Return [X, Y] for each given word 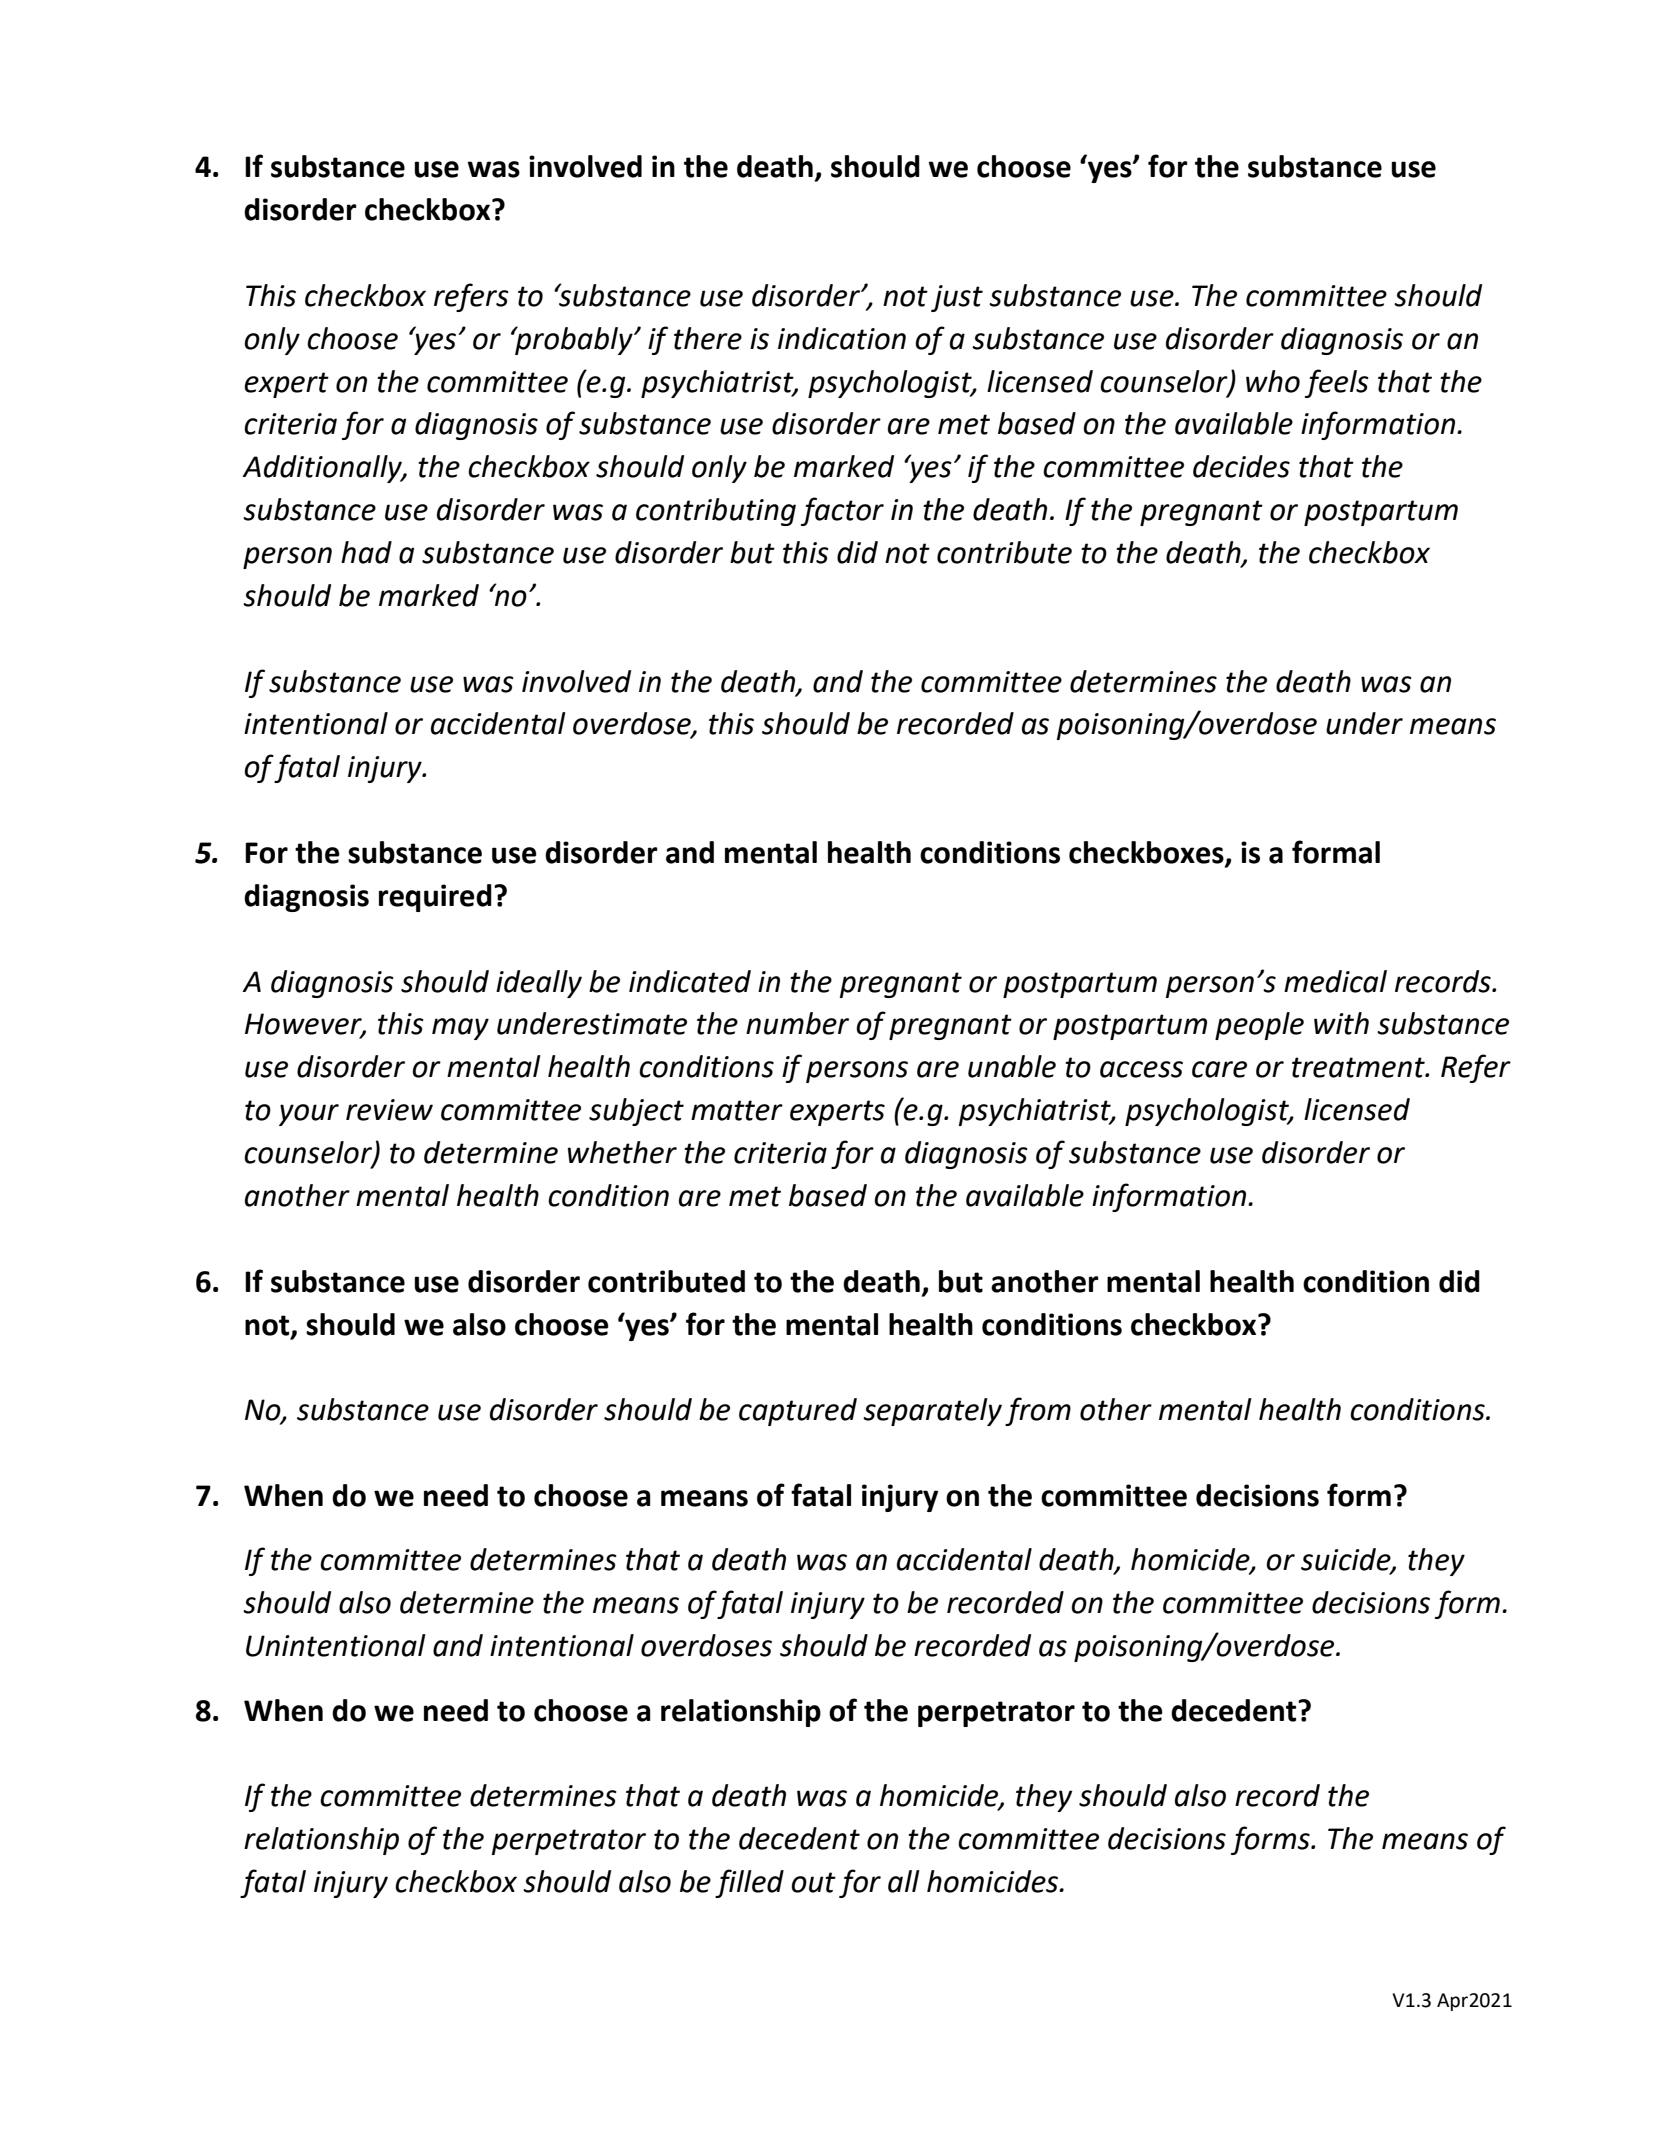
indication [842, 338]
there [708, 338]
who [1273, 381]
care [1219, 1069]
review [389, 1110]
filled [749, 1883]
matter [737, 1110]
